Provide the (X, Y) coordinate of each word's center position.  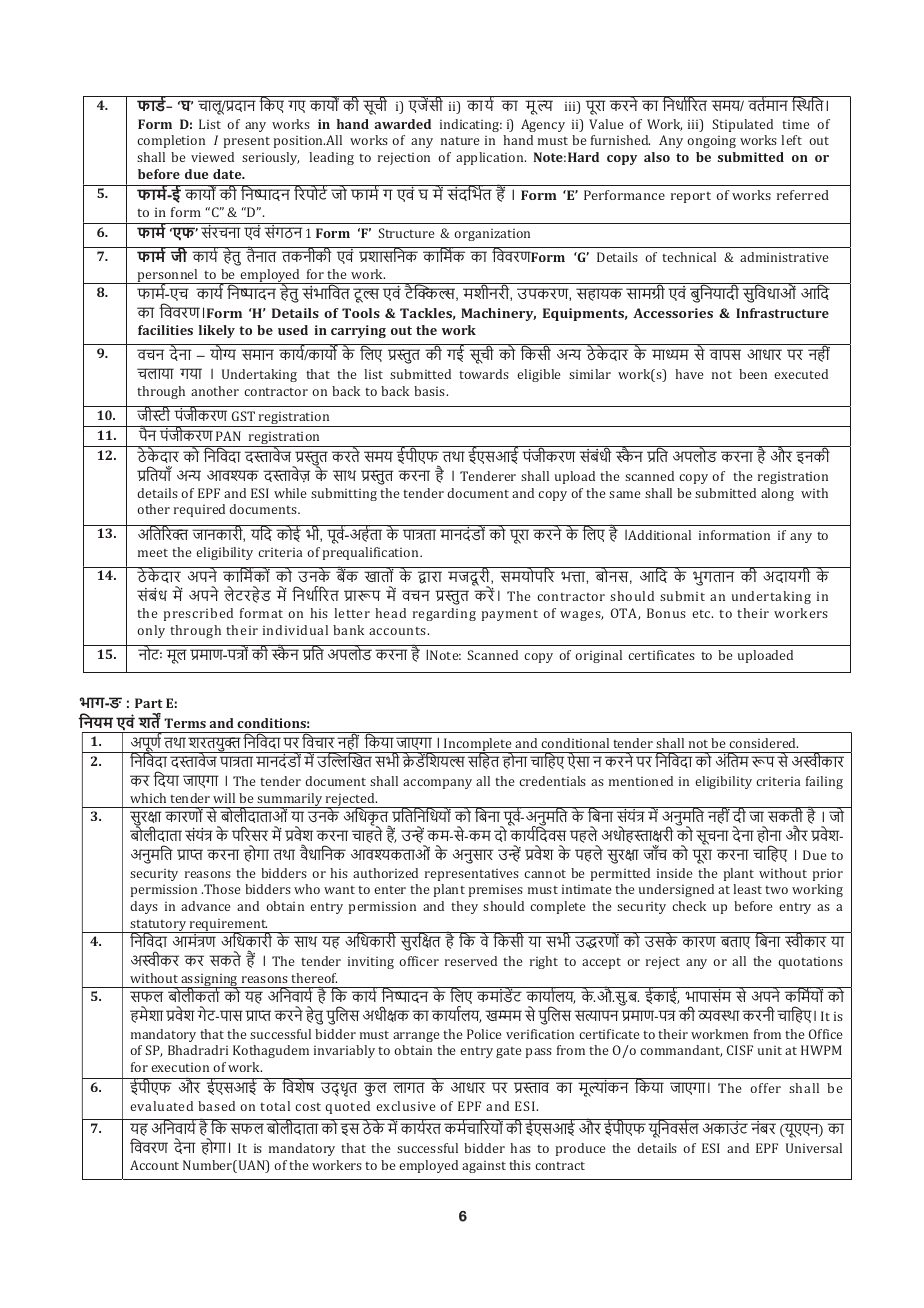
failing (824, 782)
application (491, 158)
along (777, 494)
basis (430, 391)
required (199, 510)
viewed (212, 157)
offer (765, 1088)
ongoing (711, 142)
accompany (437, 784)
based (216, 1106)
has (520, 1148)
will (224, 798)
